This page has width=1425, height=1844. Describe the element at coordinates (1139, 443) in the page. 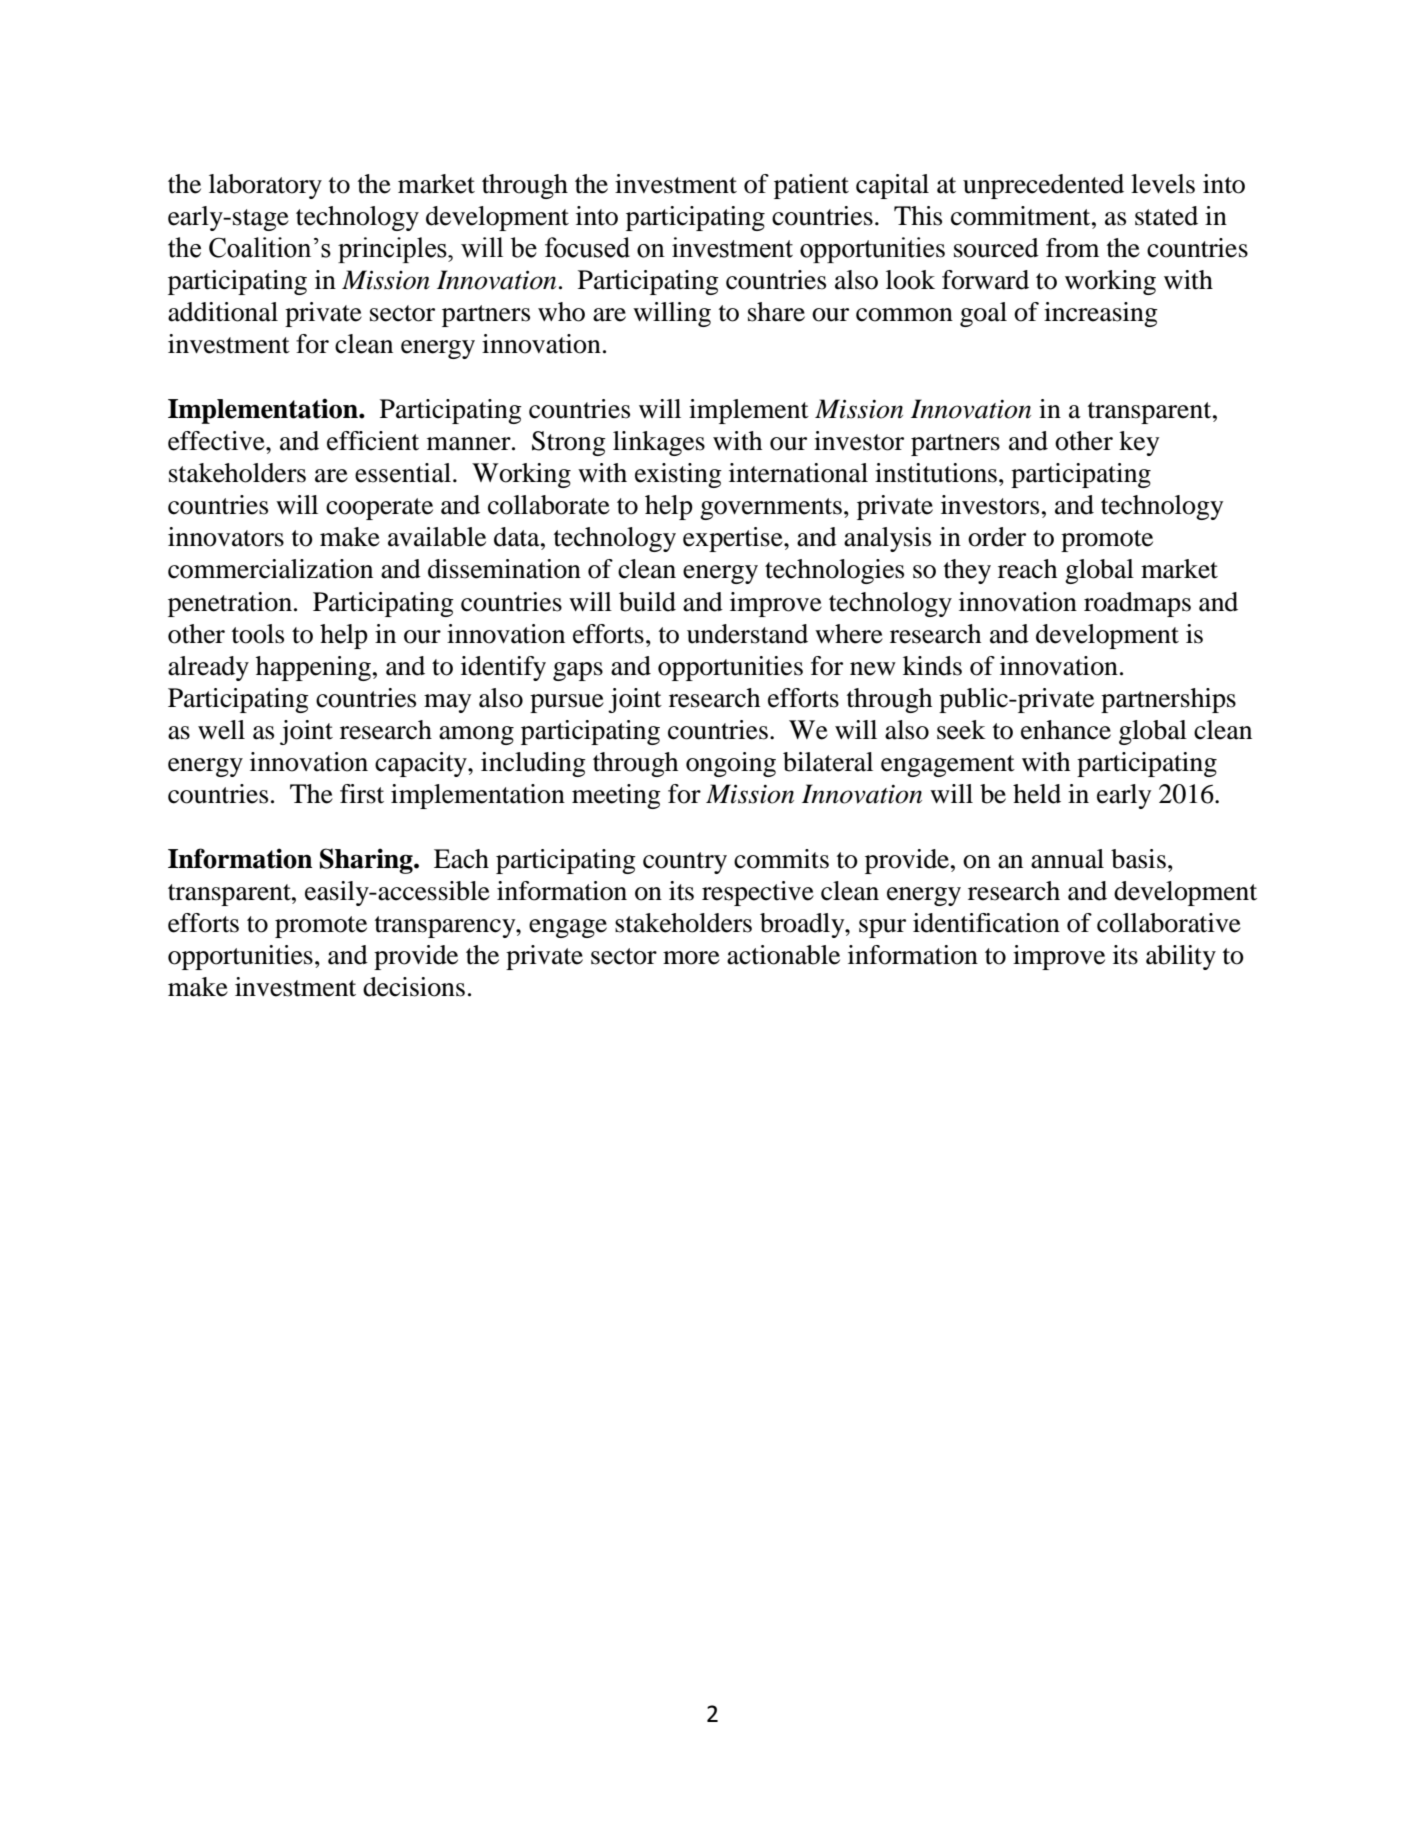

I see `key` at that location.
